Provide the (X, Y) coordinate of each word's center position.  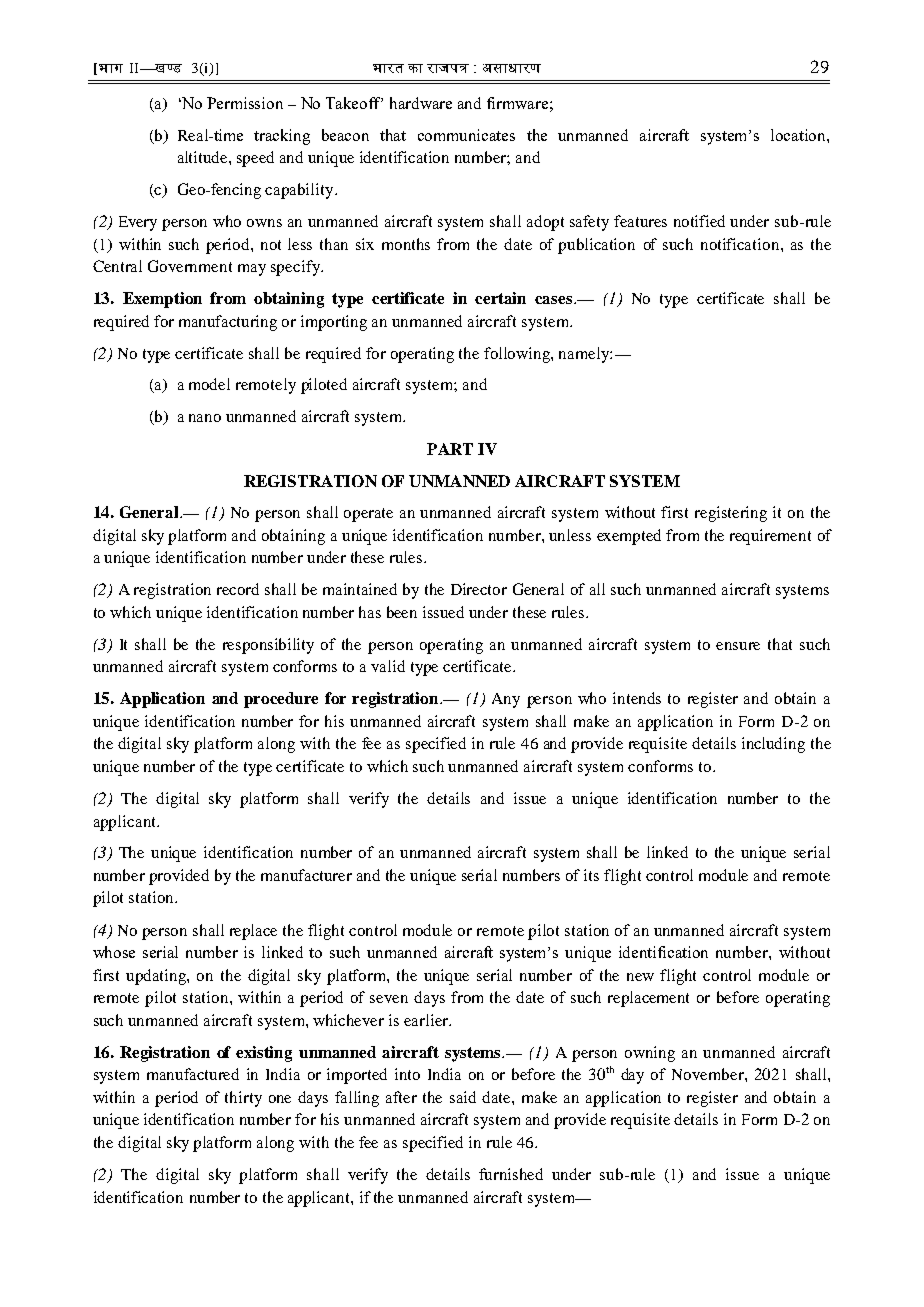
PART (450, 449)
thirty (243, 1099)
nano (205, 418)
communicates (466, 135)
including (773, 745)
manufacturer (306, 875)
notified (699, 221)
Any (506, 700)
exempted (629, 537)
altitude (204, 157)
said (463, 1097)
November (709, 1074)
